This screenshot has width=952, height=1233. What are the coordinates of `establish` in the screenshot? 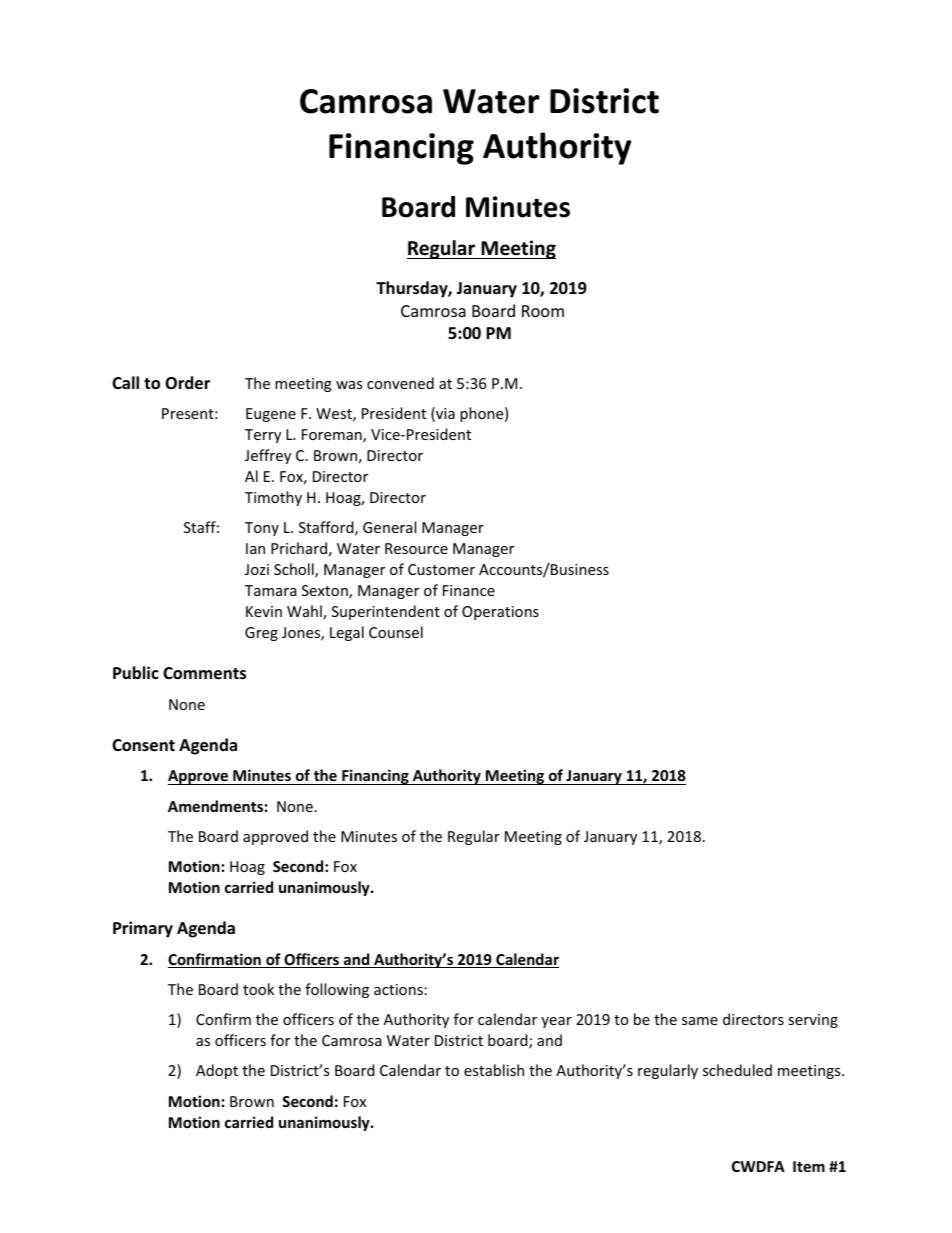 It's located at (494, 1070).
